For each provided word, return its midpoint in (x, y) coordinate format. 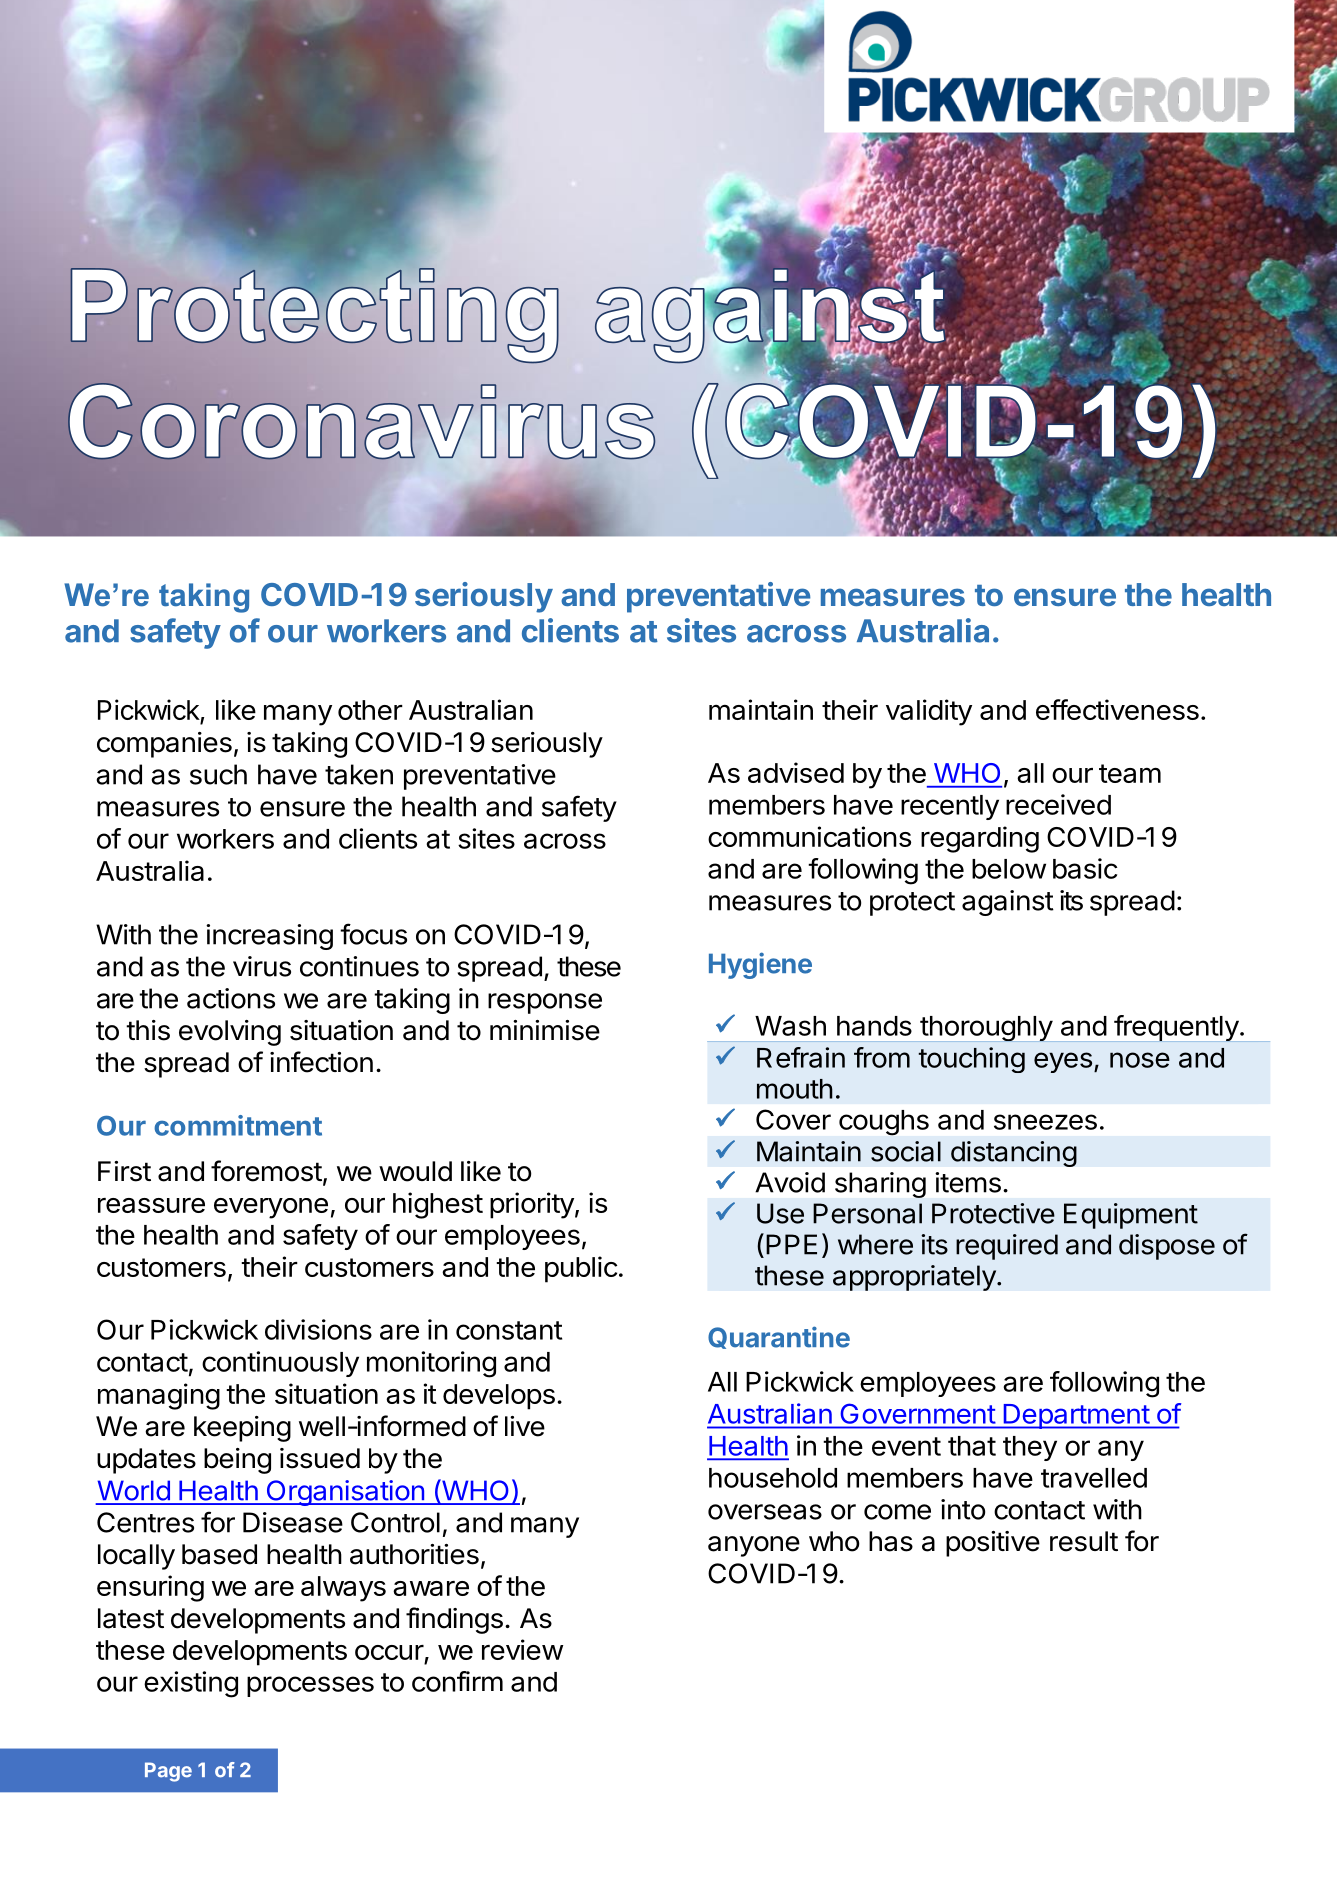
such (218, 774)
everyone (271, 1208)
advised (796, 772)
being (237, 1461)
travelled (1094, 1478)
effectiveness (1117, 709)
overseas (765, 1512)
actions (231, 998)
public (581, 1269)
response (545, 1003)
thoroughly (986, 1029)
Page (168, 1772)
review (522, 1649)
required (1007, 1247)
